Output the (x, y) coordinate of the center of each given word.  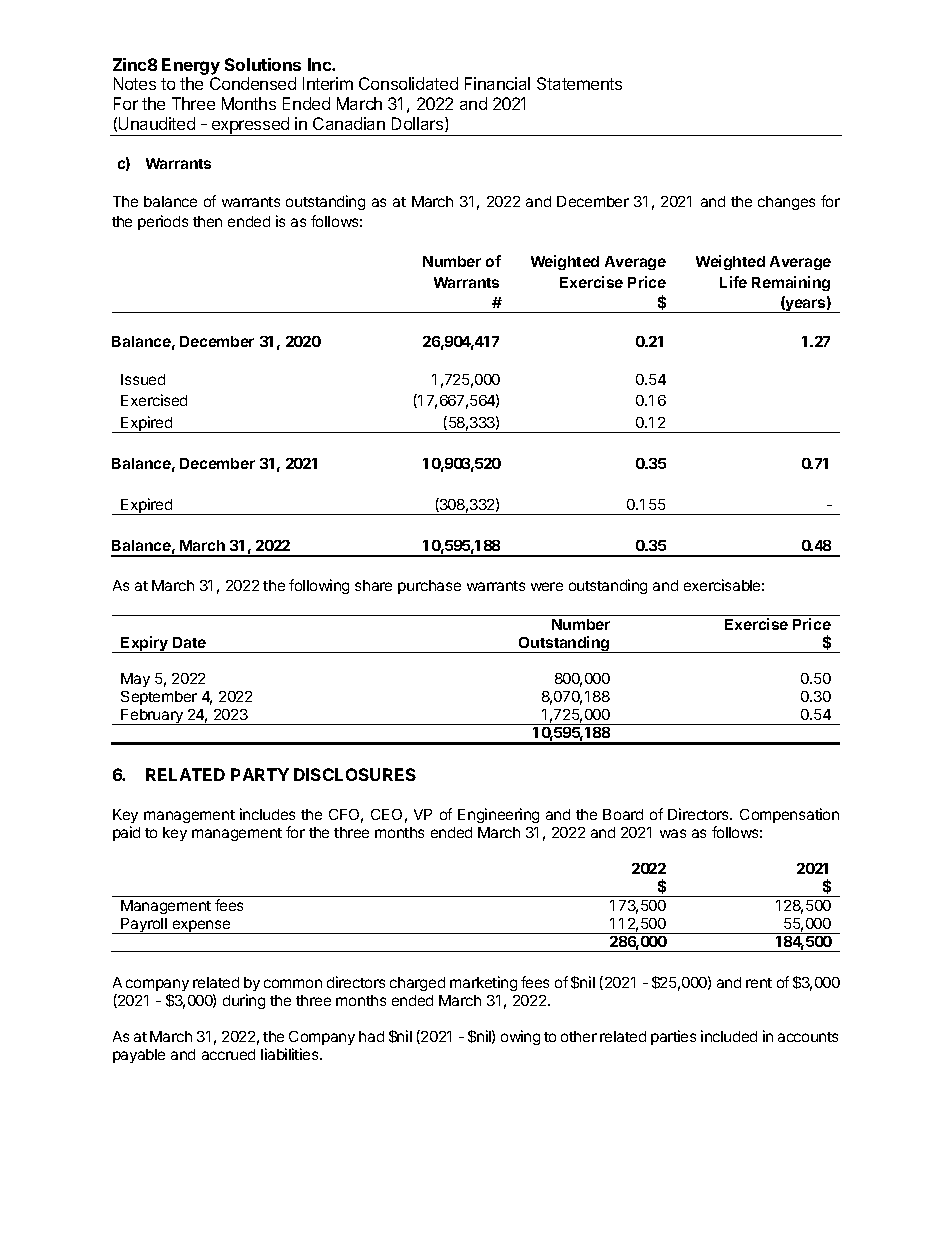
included (729, 1036)
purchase (429, 587)
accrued (228, 1054)
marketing (483, 983)
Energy (191, 66)
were (547, 586)
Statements (579, 83)
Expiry (145, 644)
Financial (497, 83)
